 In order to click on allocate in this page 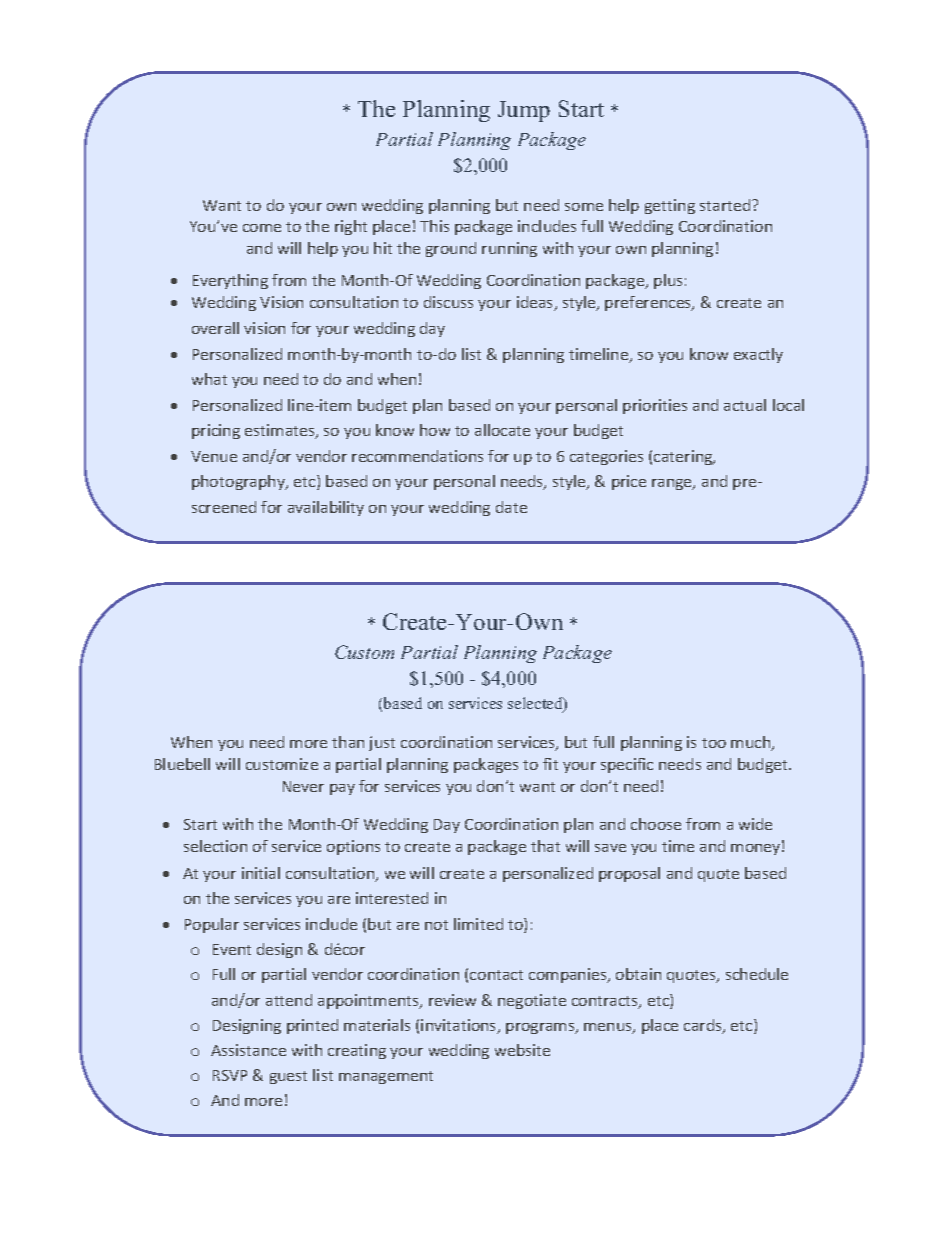, I will do `click(502, 430)`.
